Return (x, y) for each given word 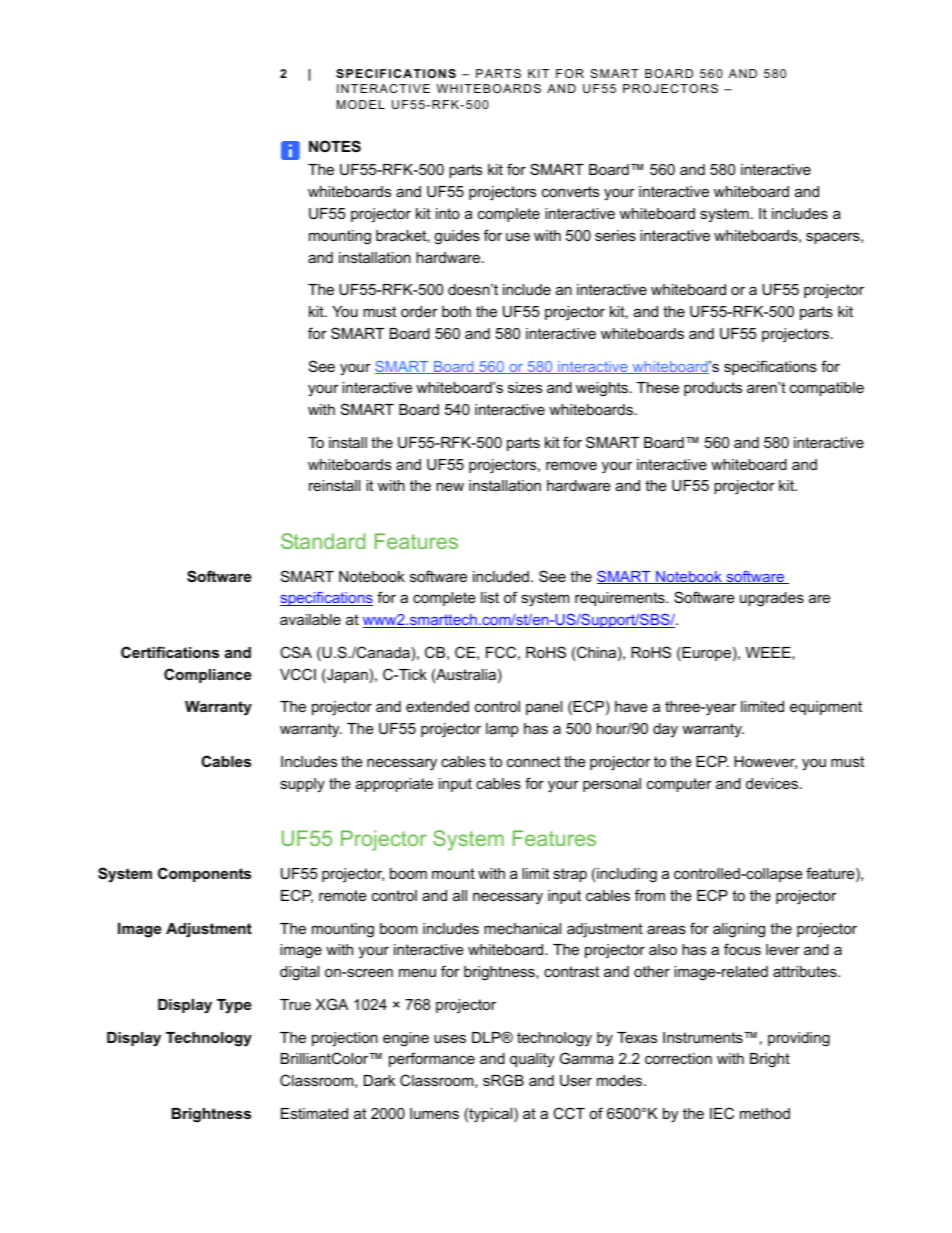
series (615, 235)
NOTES (335, 146)
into (448, 213)
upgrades (772, 599)
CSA (296, 652)
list (490, 597)
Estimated (314, 1113)
